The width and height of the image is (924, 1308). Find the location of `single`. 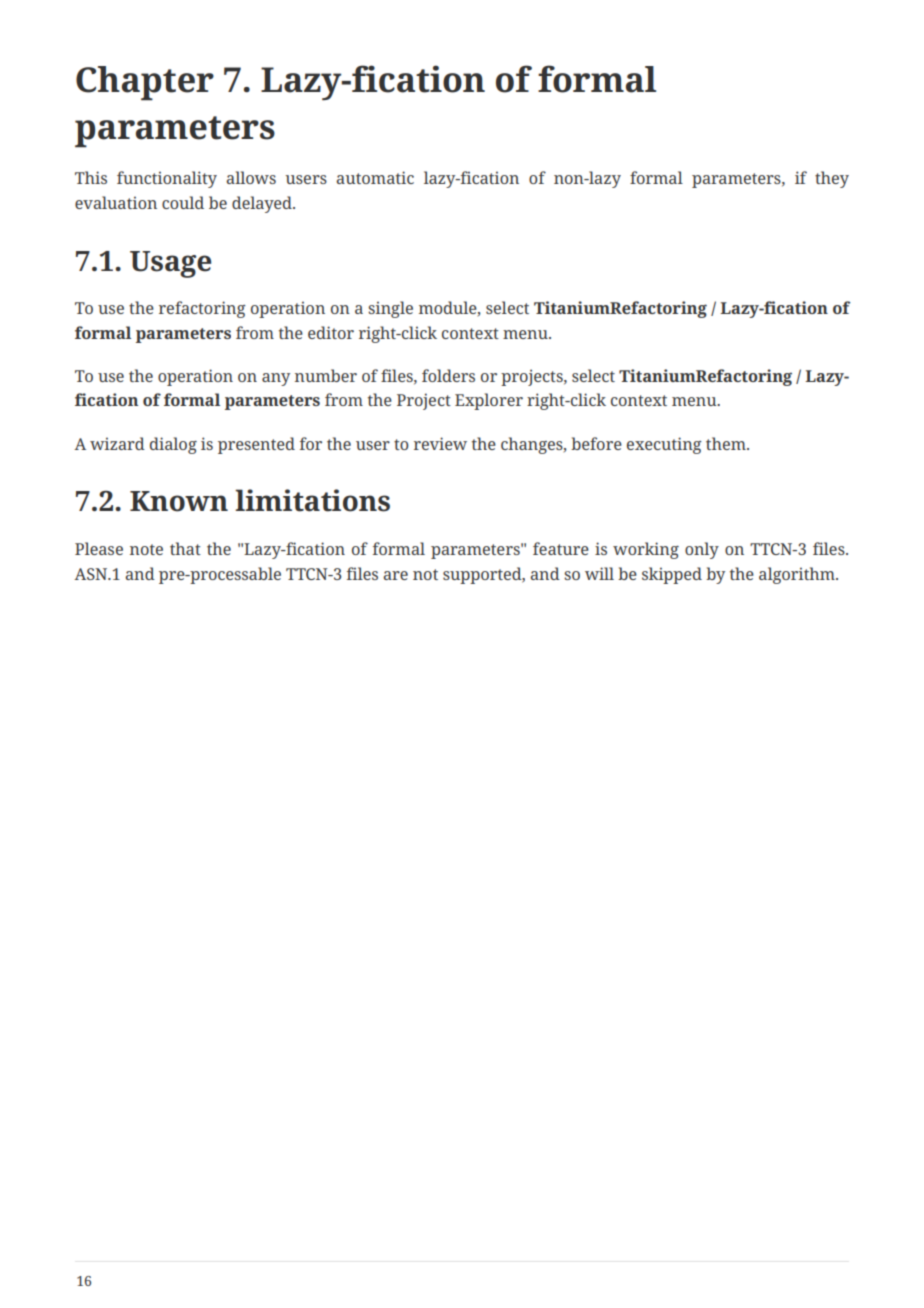

single is located at coordinates (390, 309).
